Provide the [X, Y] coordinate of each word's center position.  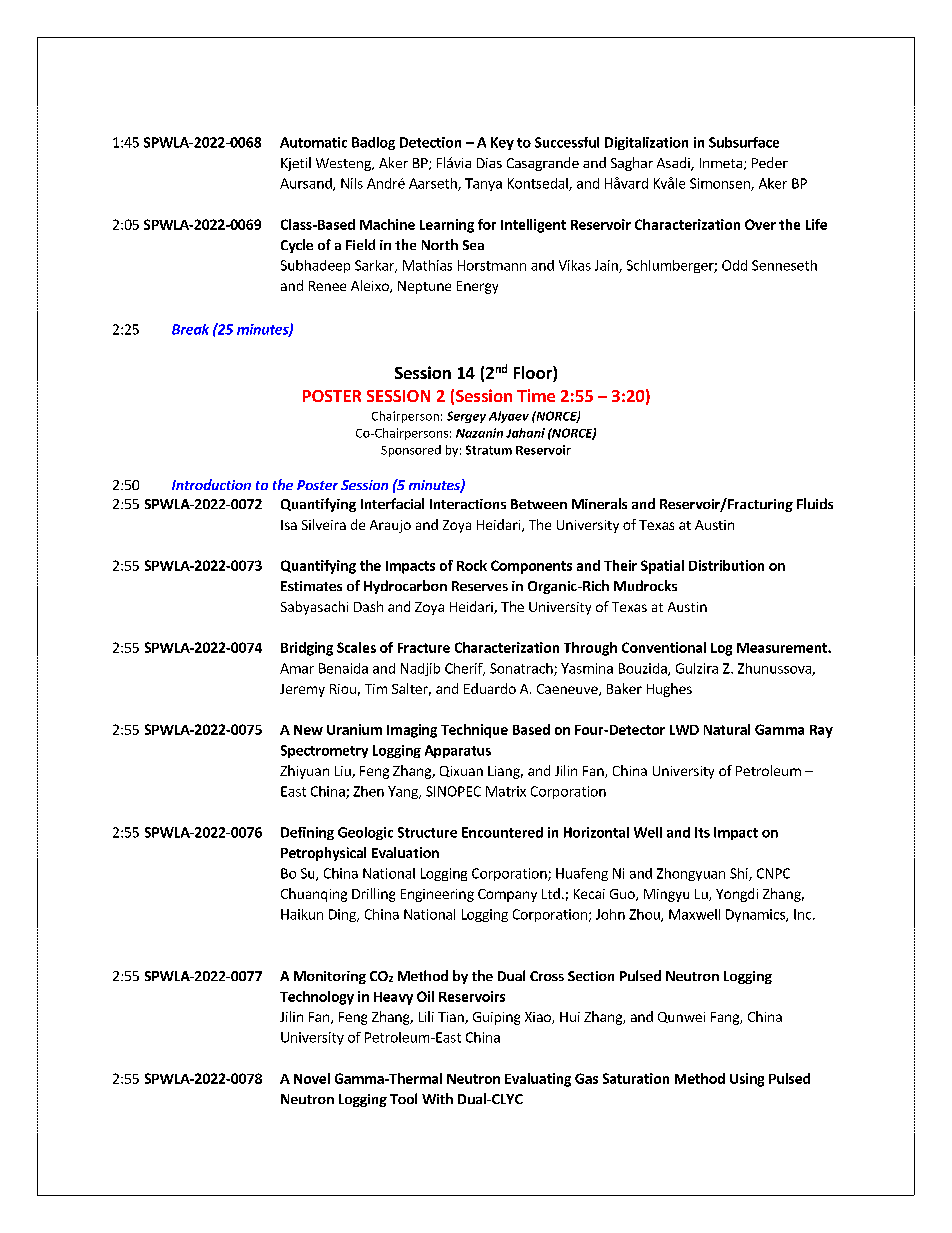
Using [747, 1080]
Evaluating [538, 1080]
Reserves [480, 586]
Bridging [307, 649]
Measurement [783, 648]
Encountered [502, 832]
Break [190, 329]
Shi [740, 874]
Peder [770, 162]
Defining [307, 833]
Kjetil [296, 164]
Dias [489, 163]
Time [536, 395]
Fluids [815, 503]
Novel [312, 1078]
